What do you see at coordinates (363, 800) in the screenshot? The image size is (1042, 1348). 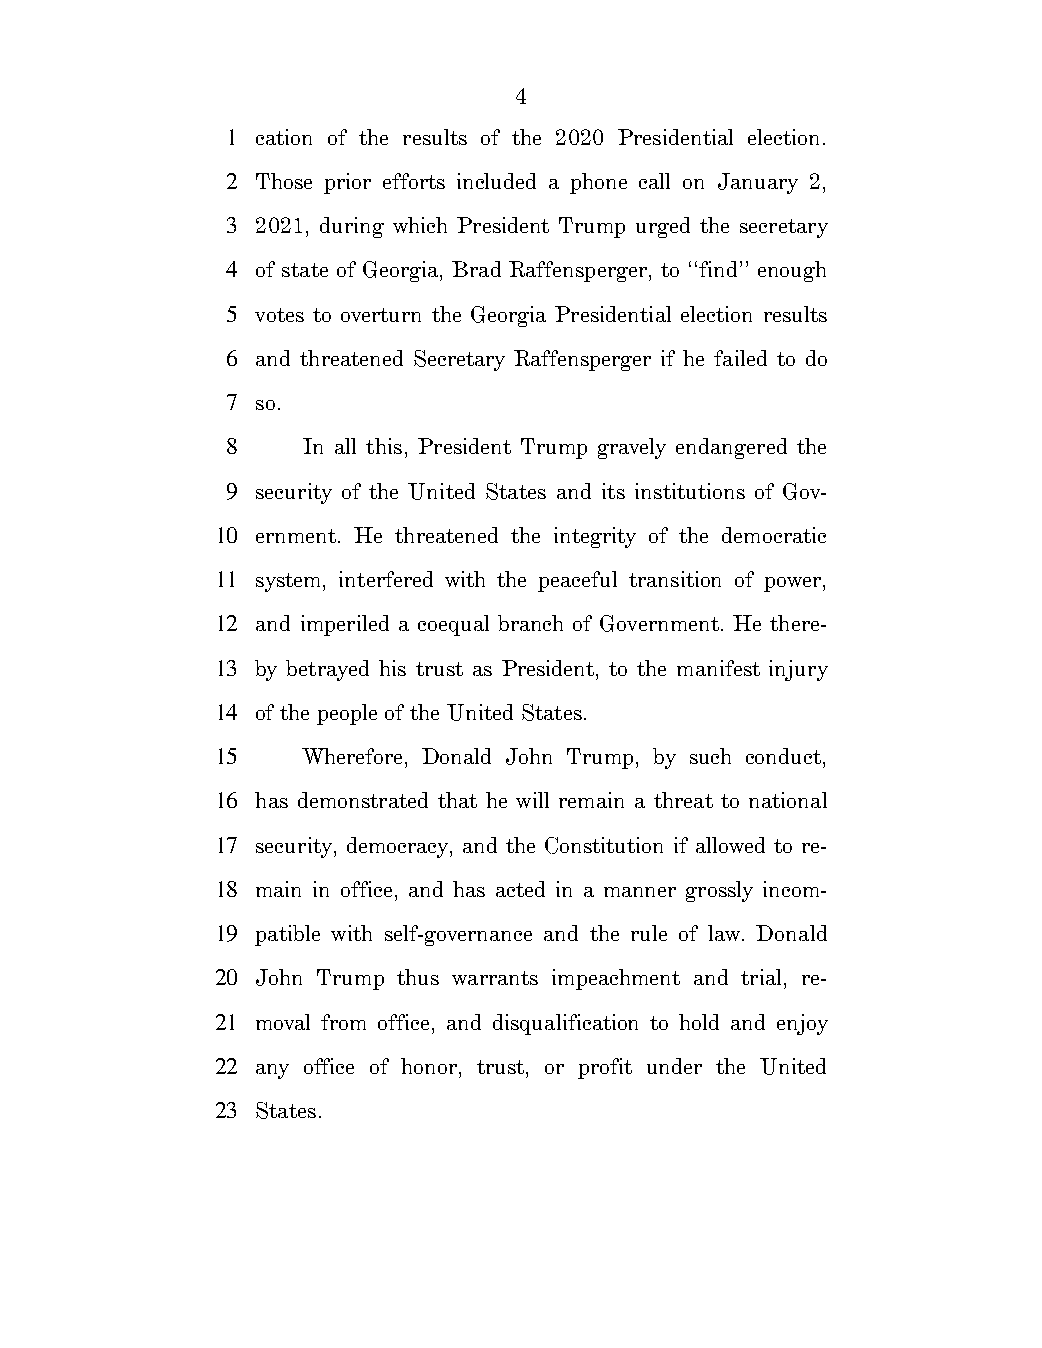 I see `demonstrated` at bounding box center [363, 800].
